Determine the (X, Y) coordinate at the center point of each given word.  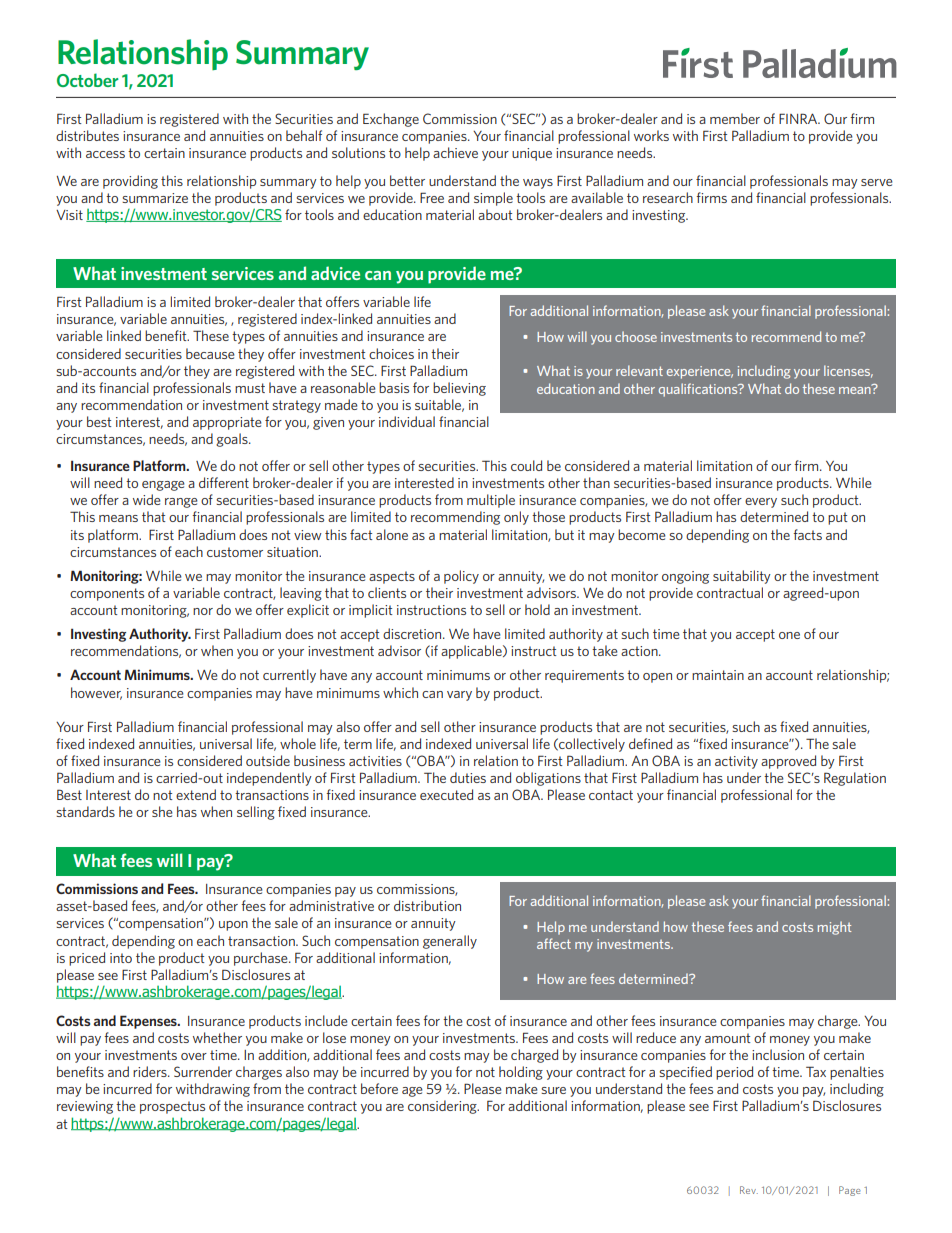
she (162, 811)
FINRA (799, 118)
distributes (87, 135)
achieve (455, 152)
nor (203, 611)
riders (151, 1071)
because (210, 353)
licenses (848, 371)
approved (788, 762)
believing (459, 389)
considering (443, 1107)
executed (446, 794)
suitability (742, 577)
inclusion (778, 1054)
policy (461, 577)
